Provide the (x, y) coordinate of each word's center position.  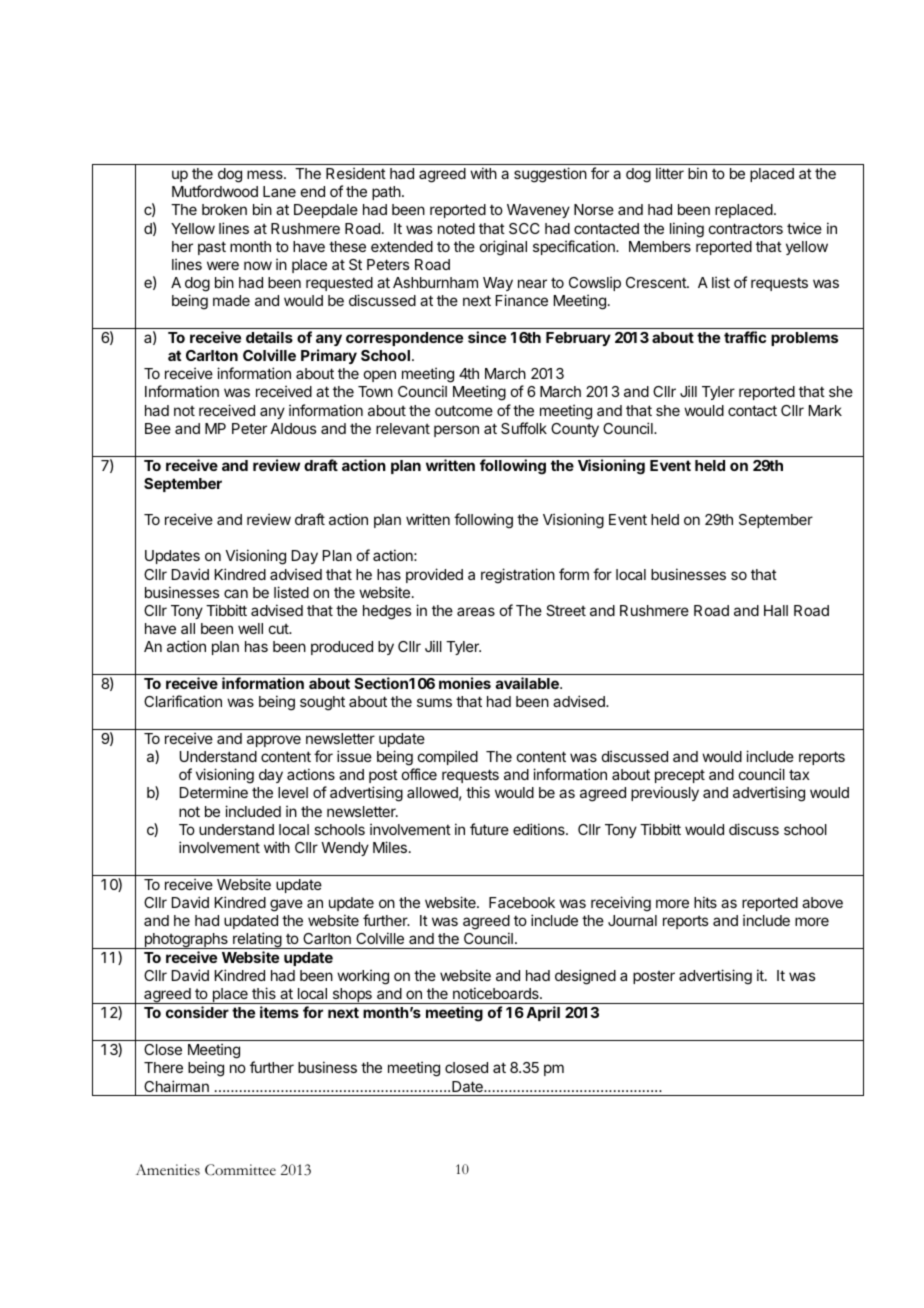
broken (224, 209)
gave (286, 905)
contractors (746, 228)
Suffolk (524, 428)
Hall (776, 610)
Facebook (522, 902)
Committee (240, 1170)
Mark (825, 410)
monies (465, 683)
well (250, 628)
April (543, 1013)
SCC (524, 228)
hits (705, 902)
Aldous (293, 428)
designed (585, 977)
